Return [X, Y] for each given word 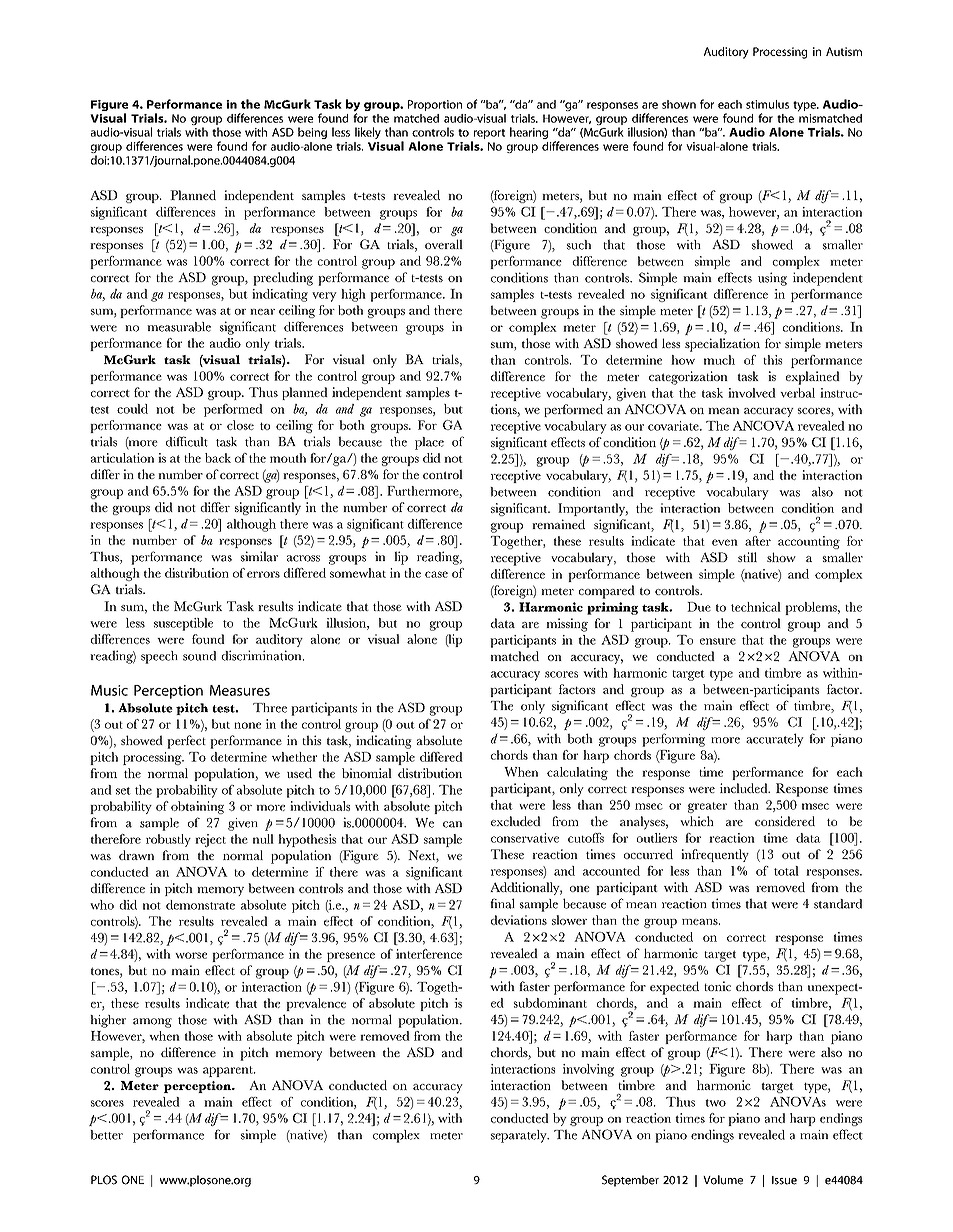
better [106, 1135]
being [312, 133]
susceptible [183, 624]
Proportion [435, 105]
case [436, 574]
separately [520, 1136]
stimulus [767, 104]
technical [756, 607]
